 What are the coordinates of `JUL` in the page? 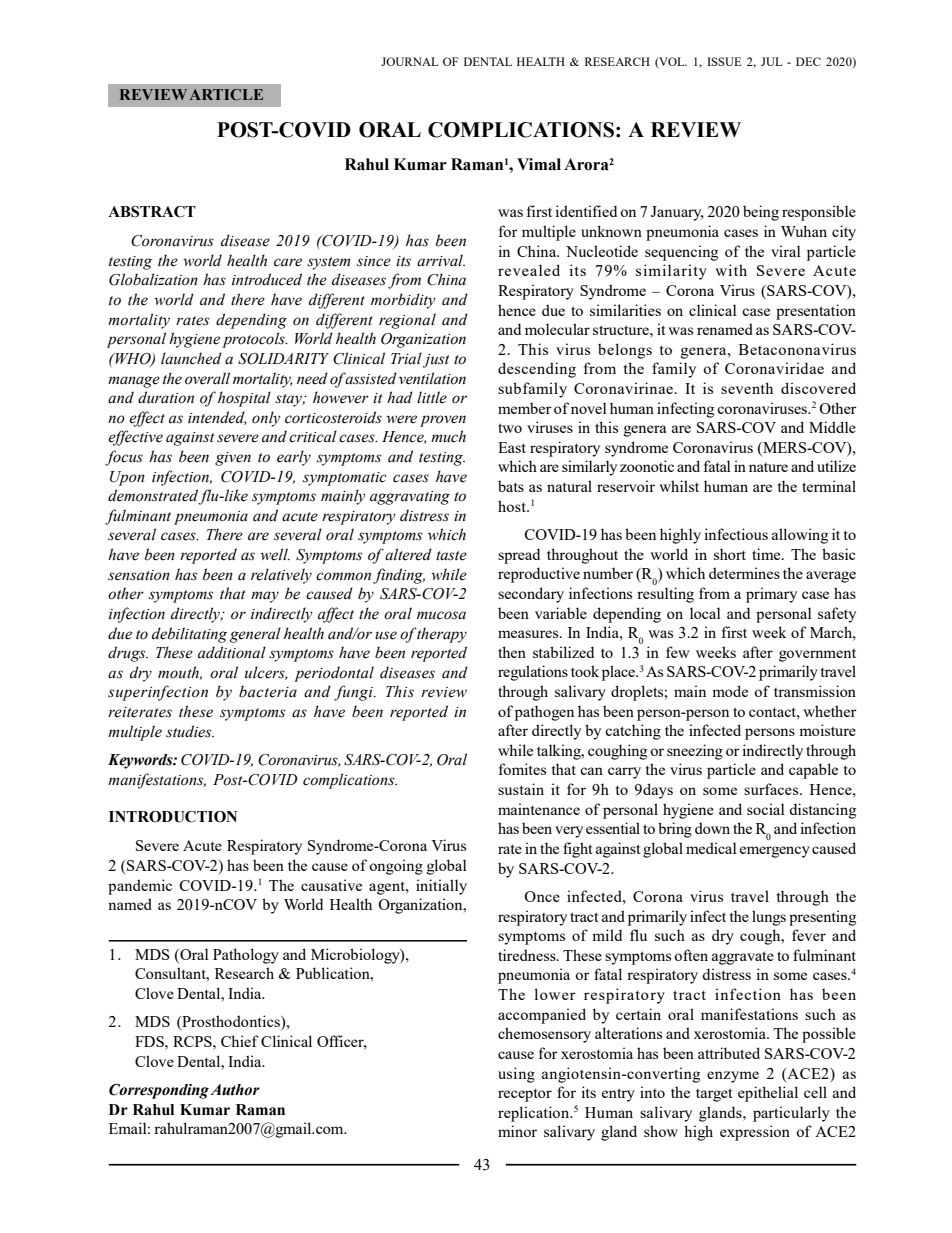 It's located at (771, 61).
